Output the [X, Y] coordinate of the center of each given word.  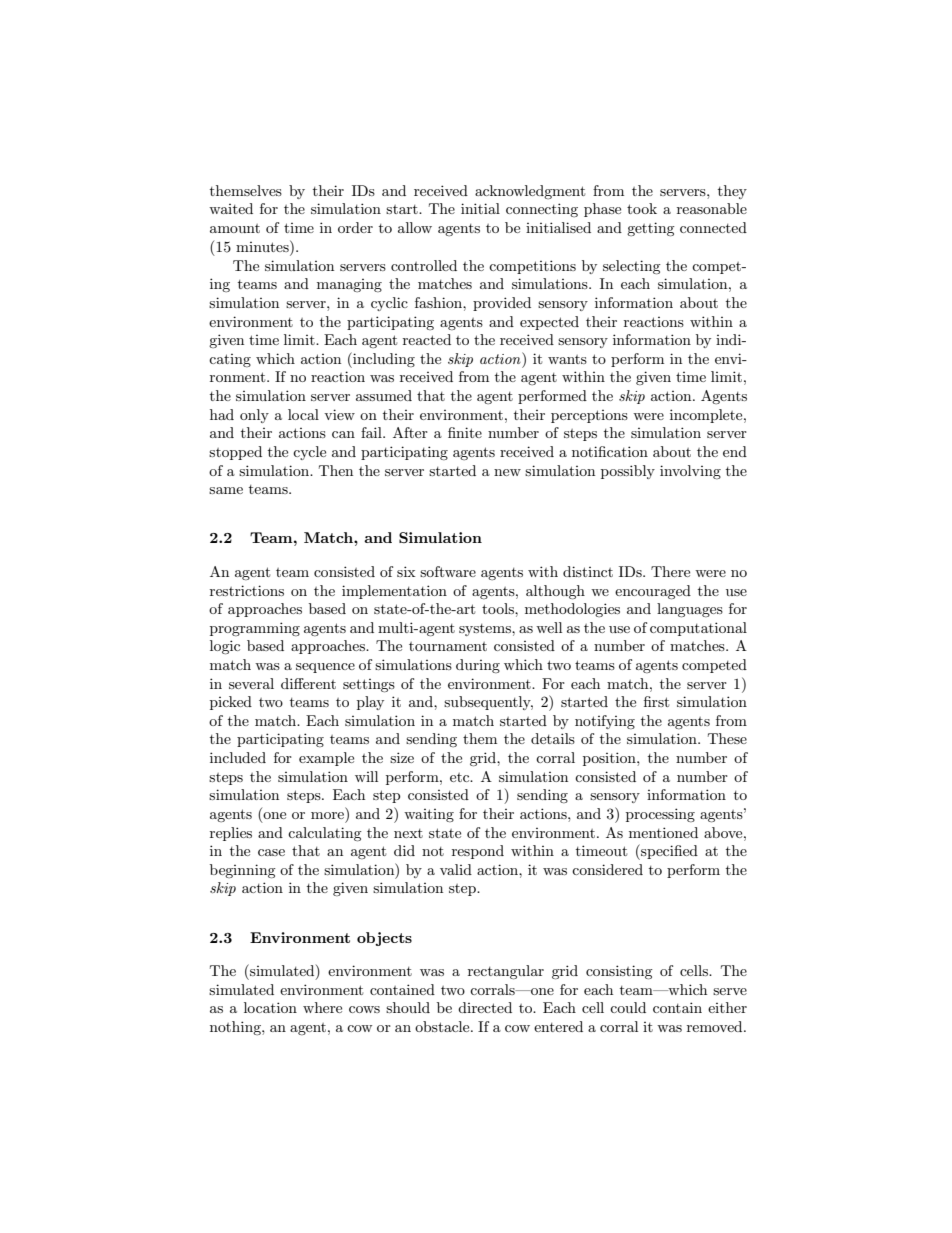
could [628, 1007]
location [270, 1007]
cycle [309, 453]
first [656, 701]
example [326, 759]
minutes [263, 246]
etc [461, 777]
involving [690, 472]
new [507, 472]
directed [485, 1007]
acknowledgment [530, 192]
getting [651, 229]
